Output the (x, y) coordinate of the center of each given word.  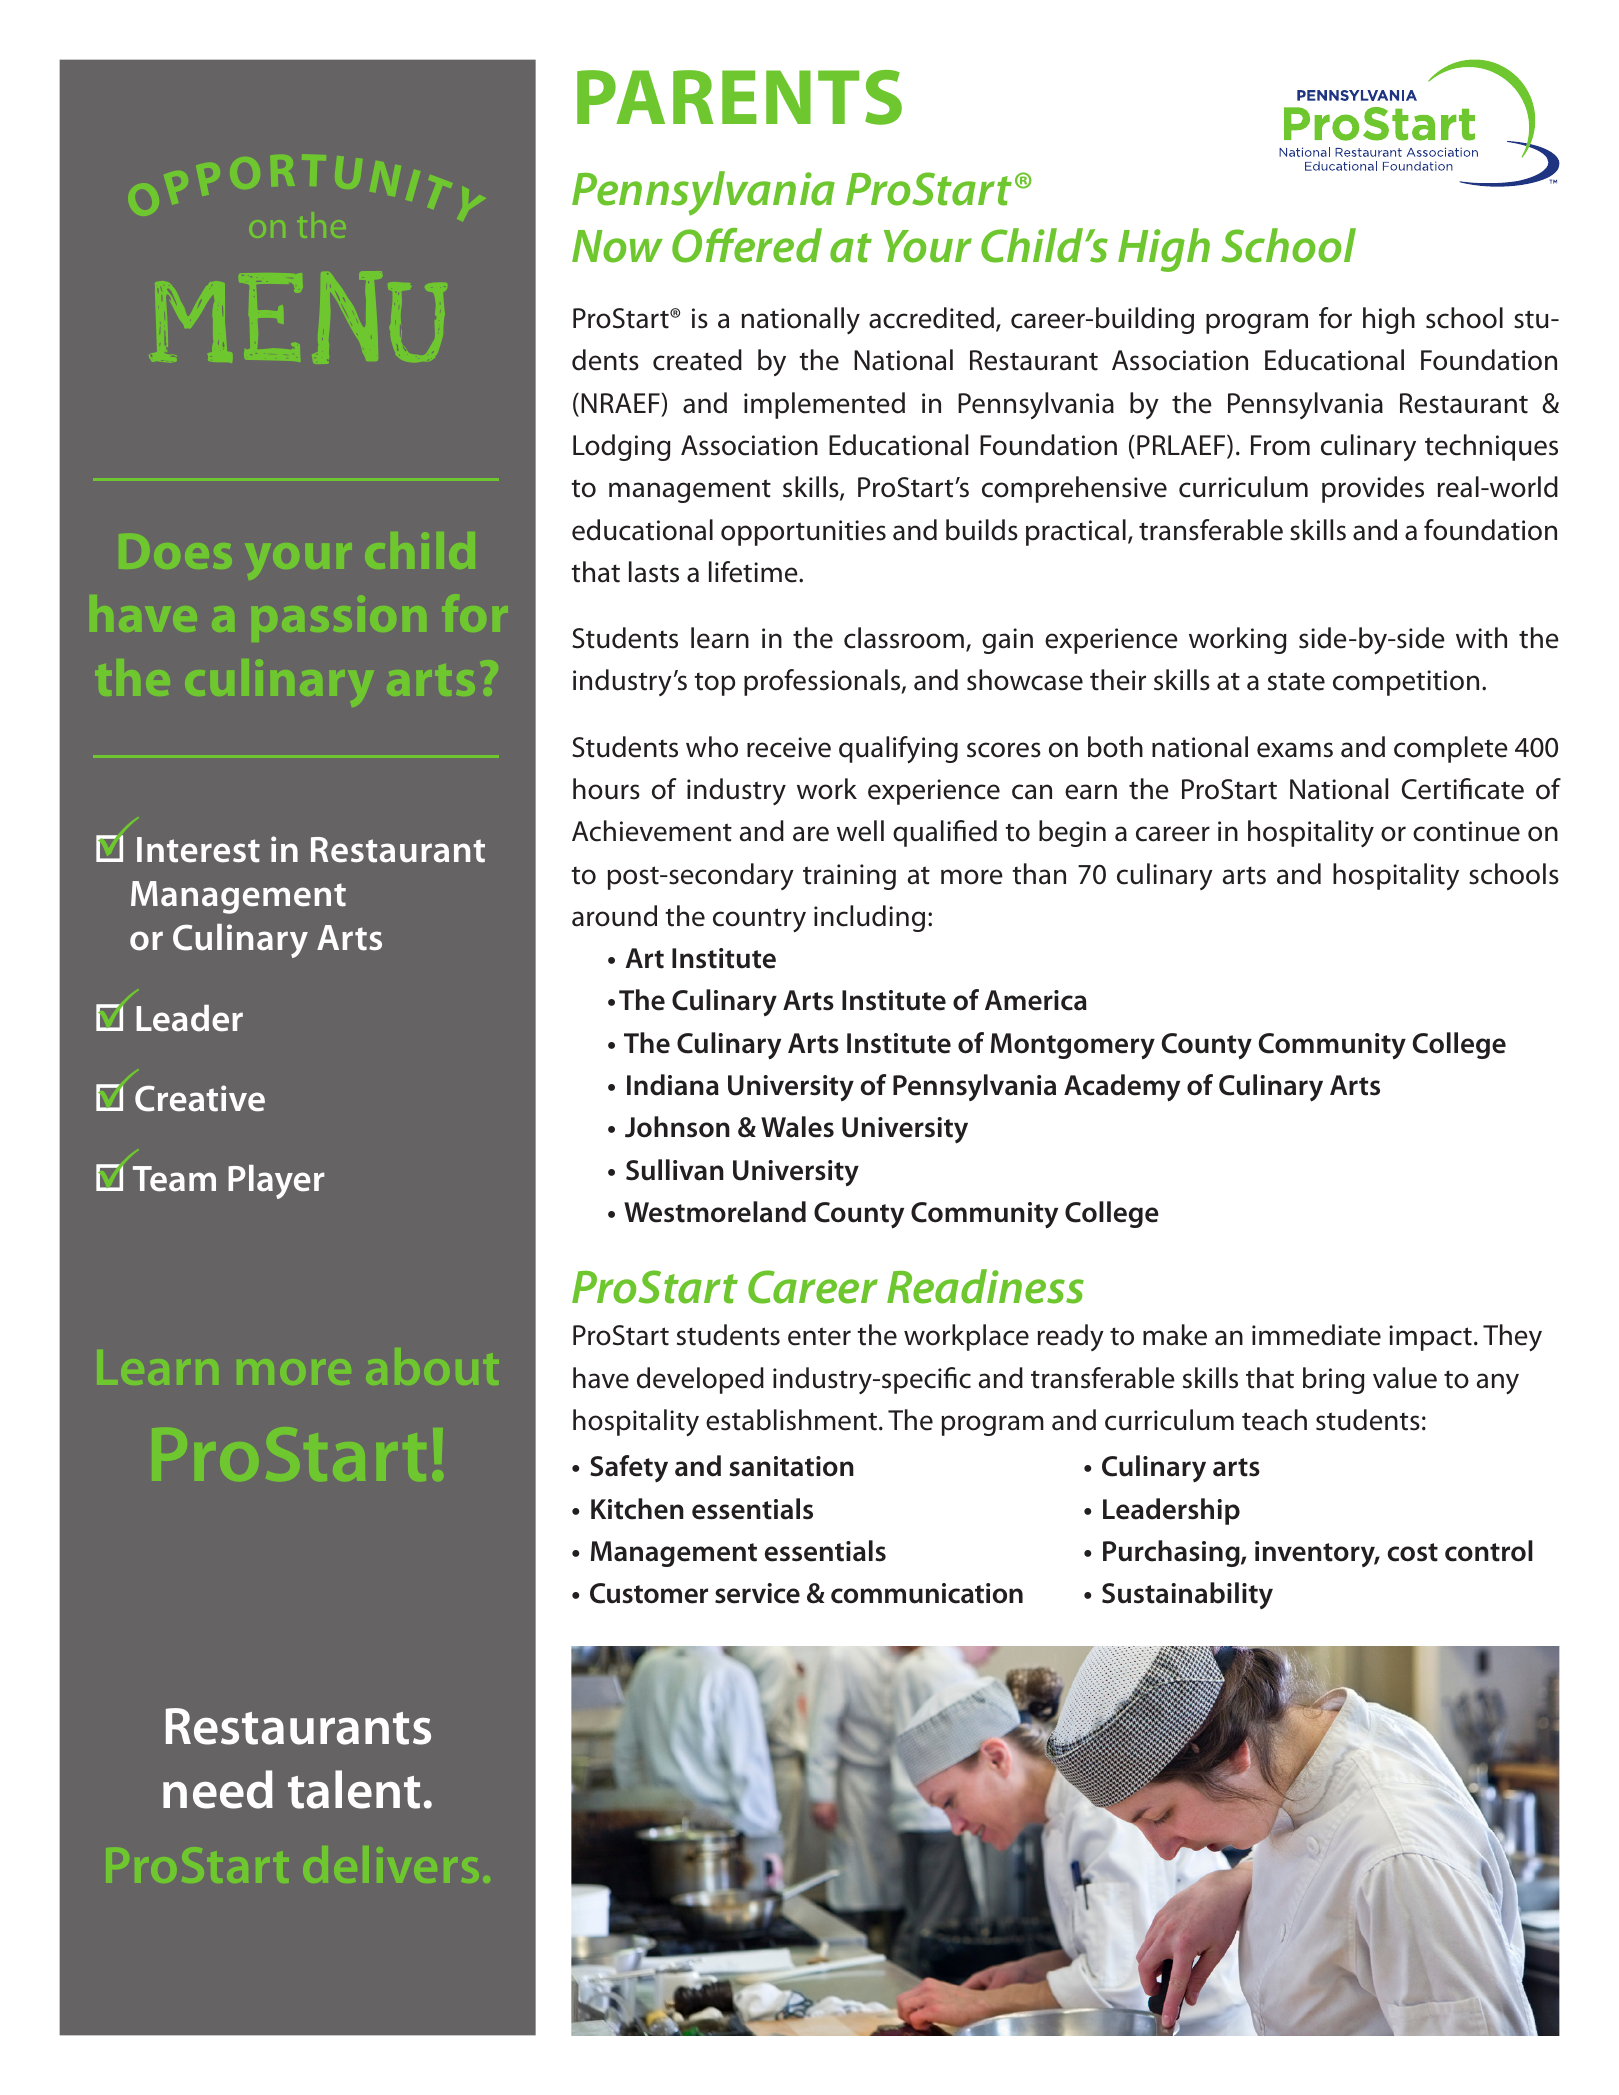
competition (1406, 683)
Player (276, 1182)
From (1280, 445)
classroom (904, 638)
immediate (1316, 1335)
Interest (198, 850)
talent (354, 1789)
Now (617, 246)
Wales (797, 1127)
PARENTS (739, 97)
